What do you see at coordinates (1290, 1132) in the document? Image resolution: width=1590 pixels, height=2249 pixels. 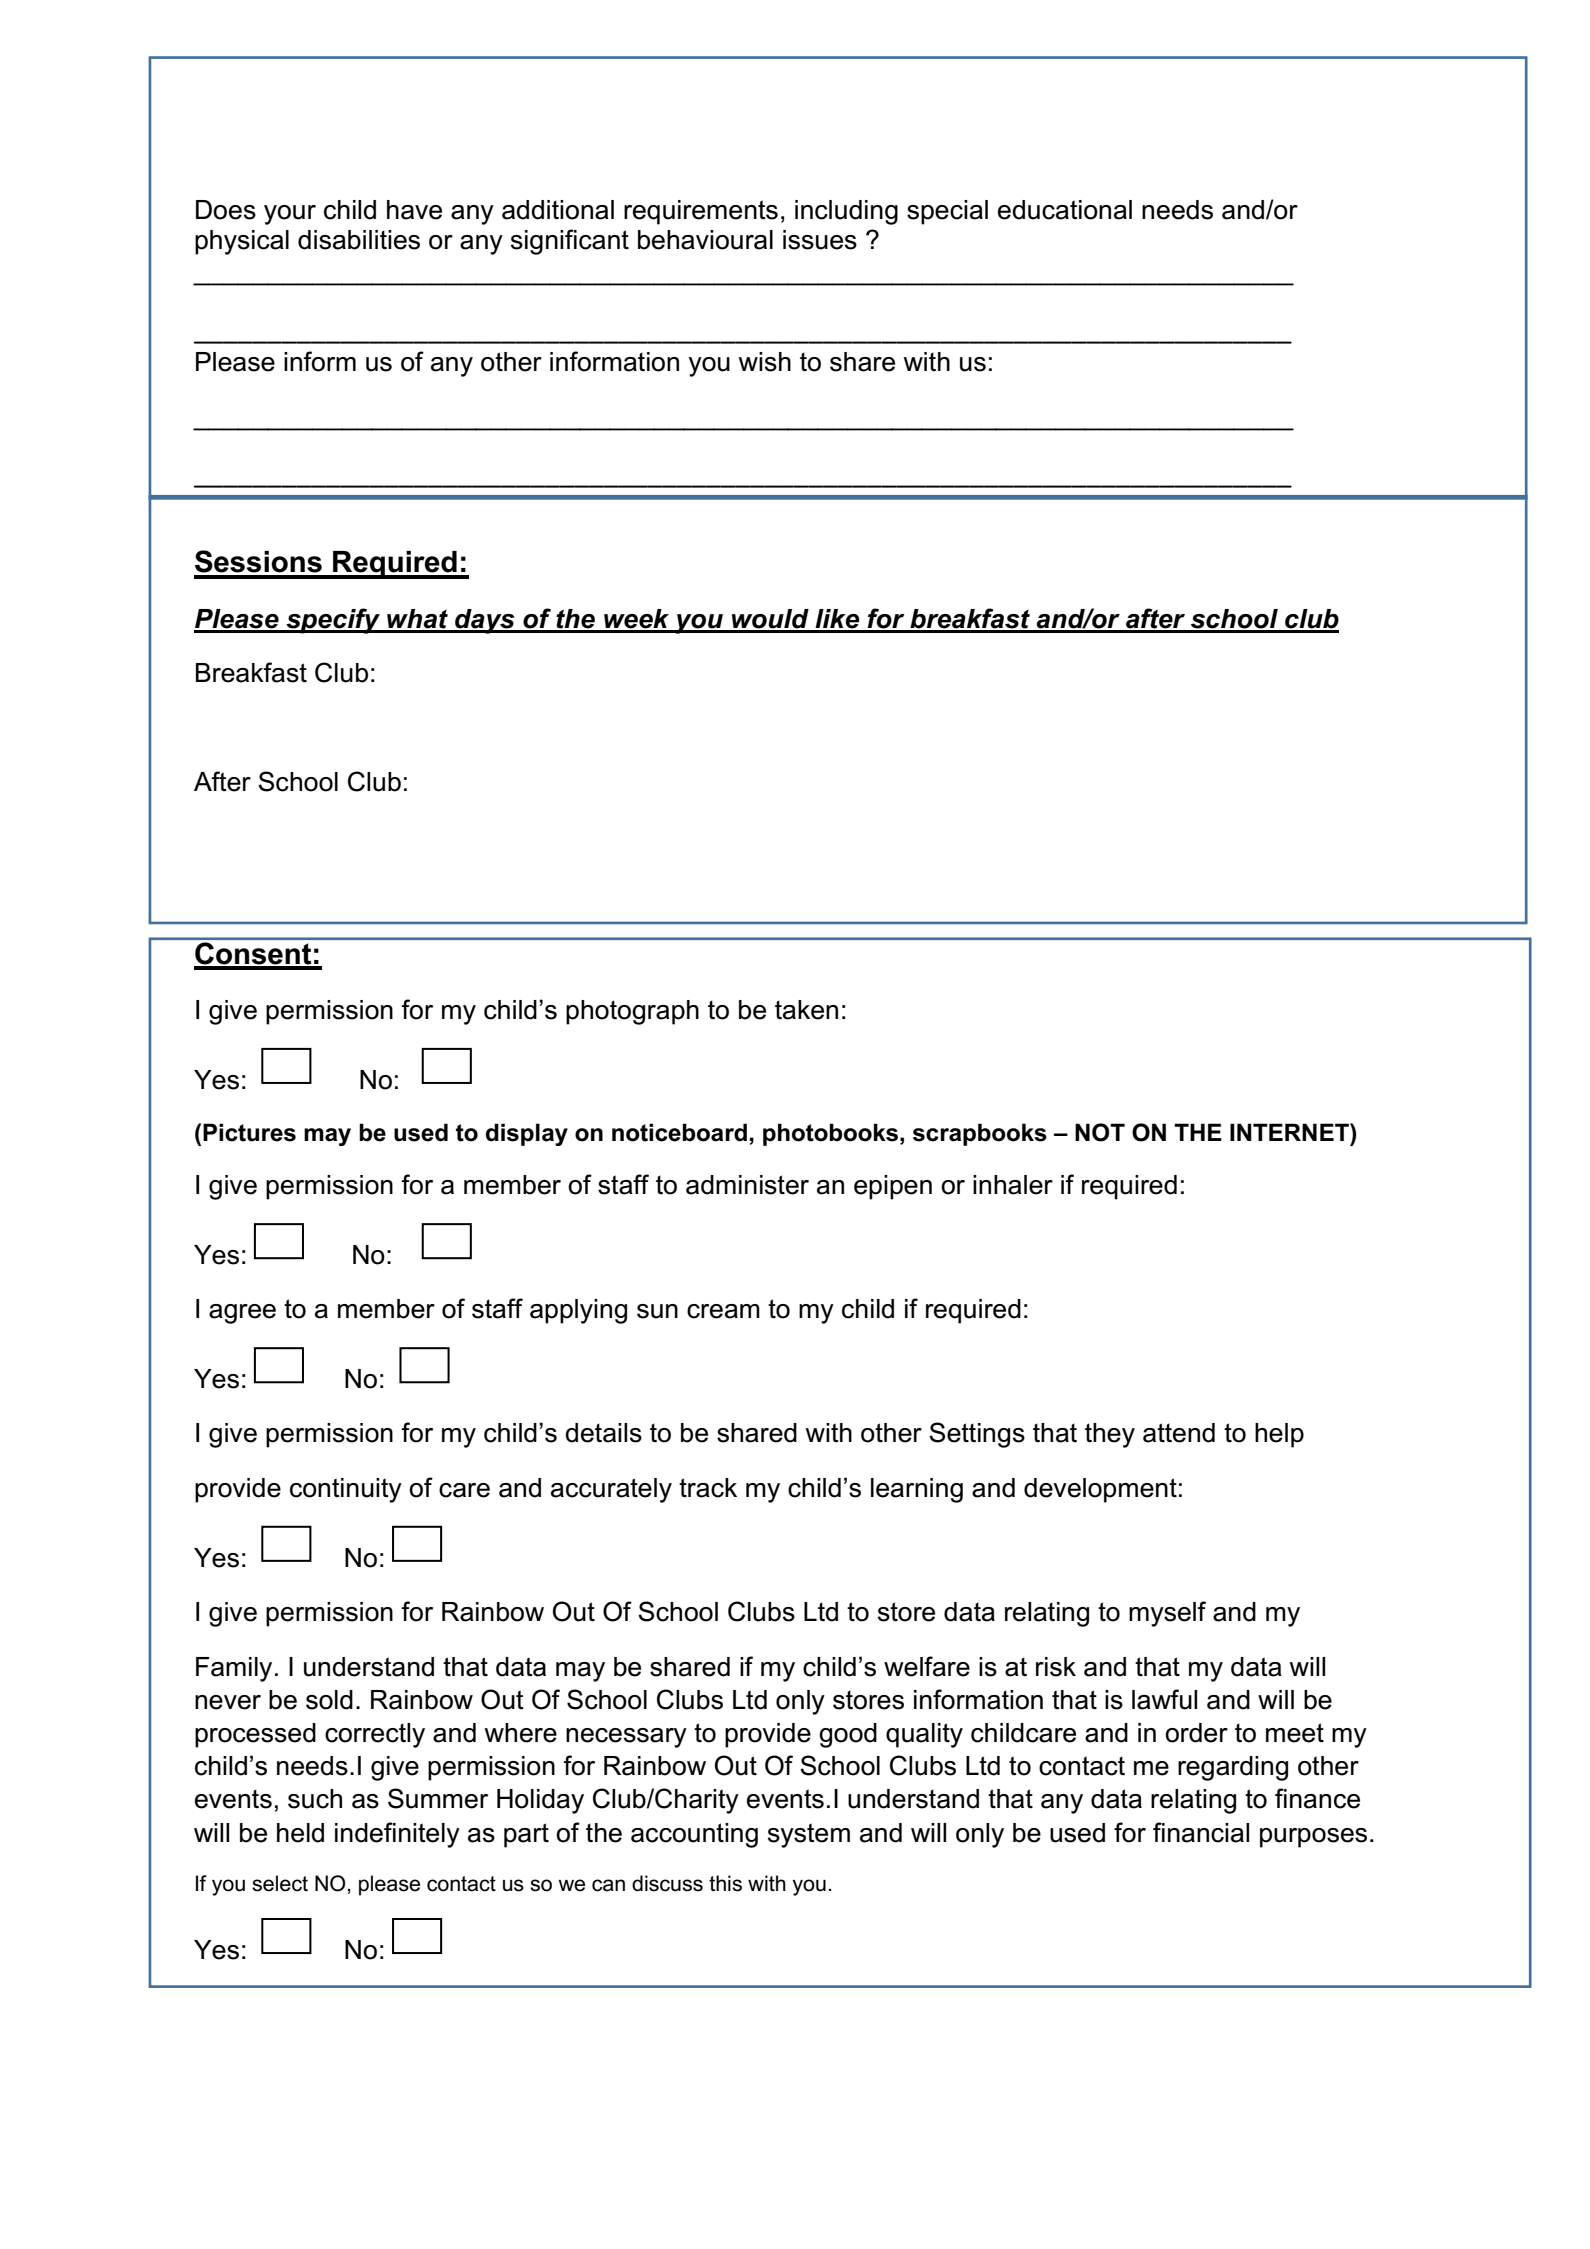 I see `INTERNET` at bounding box center [1290, 1132].
